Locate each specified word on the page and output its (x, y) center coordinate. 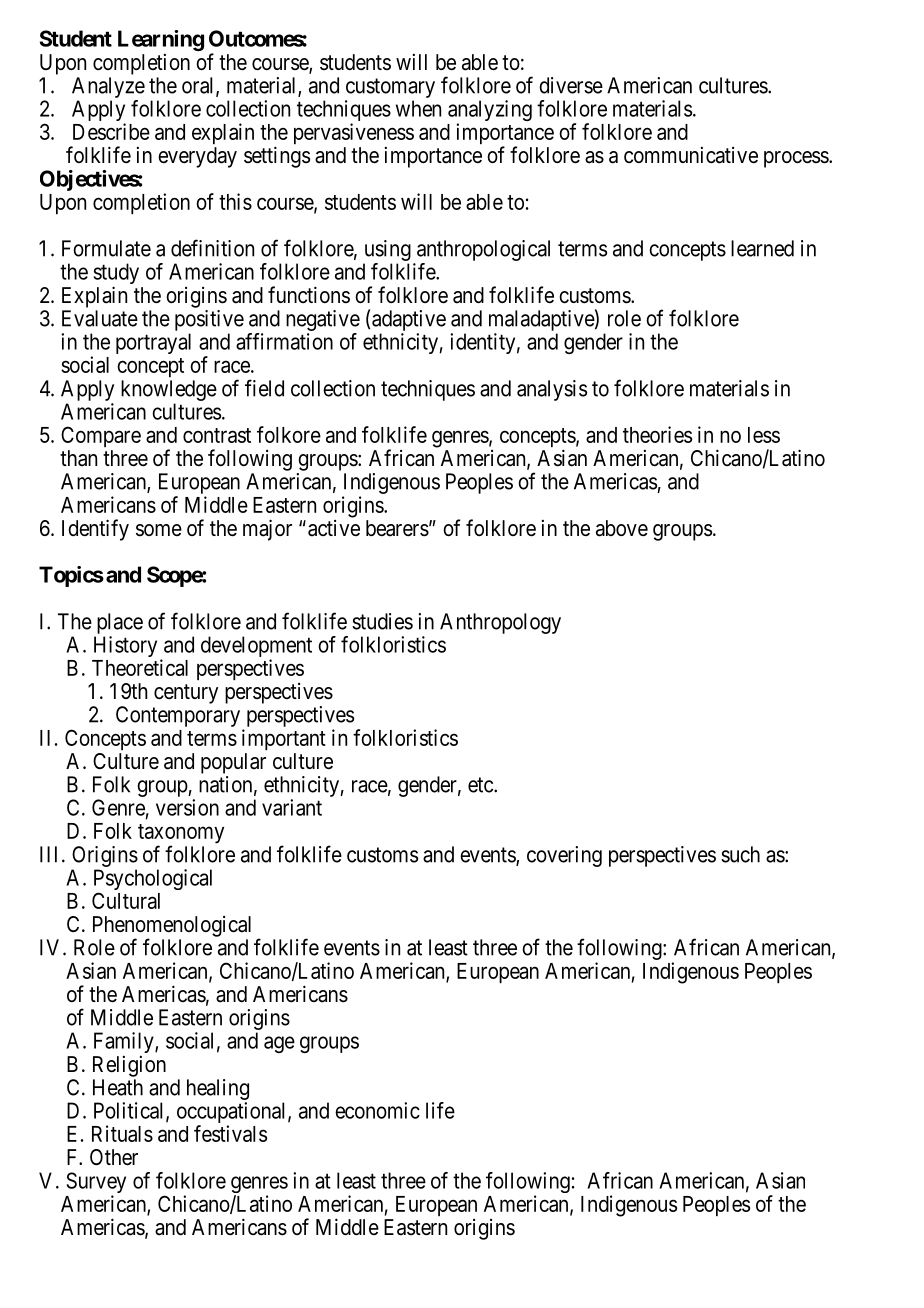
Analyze (108, 87)
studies (382, 621)
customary (390, 88)
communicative (691, 155)
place (120, 623)
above (622, 528)
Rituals (122, 1133)
